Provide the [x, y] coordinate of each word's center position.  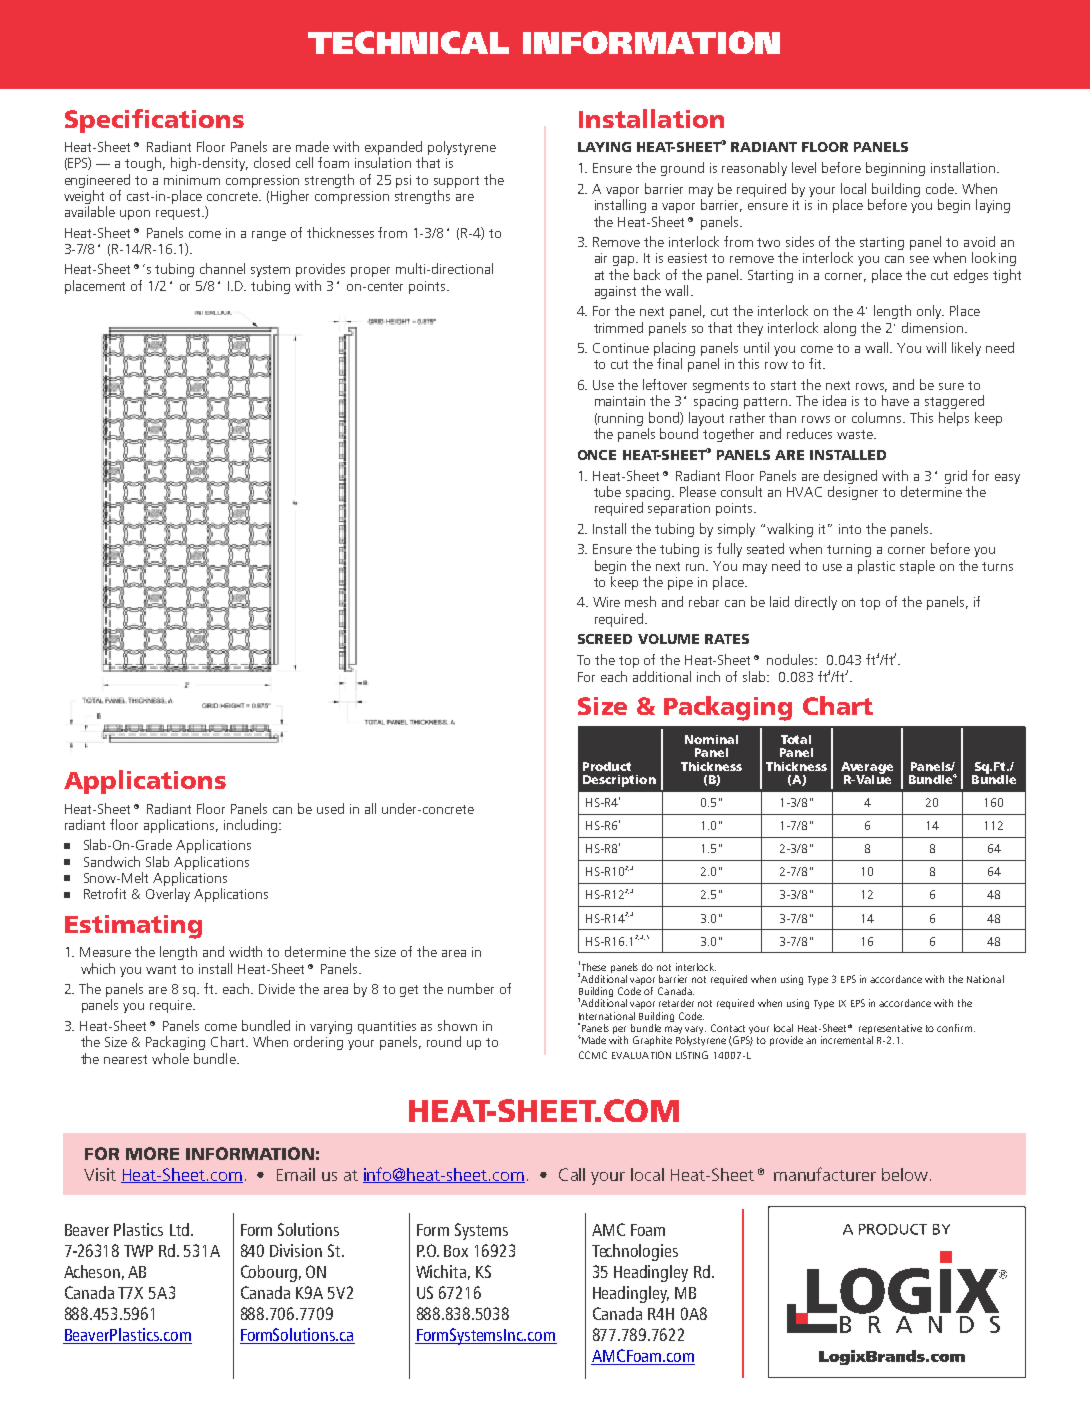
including [252, 826]
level [804, 167]
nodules [792, 659]
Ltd [179, 1229]
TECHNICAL [408, 42]
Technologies [635, 1252]
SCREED [605, 639]
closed [272, 162]
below [905, 1174]
